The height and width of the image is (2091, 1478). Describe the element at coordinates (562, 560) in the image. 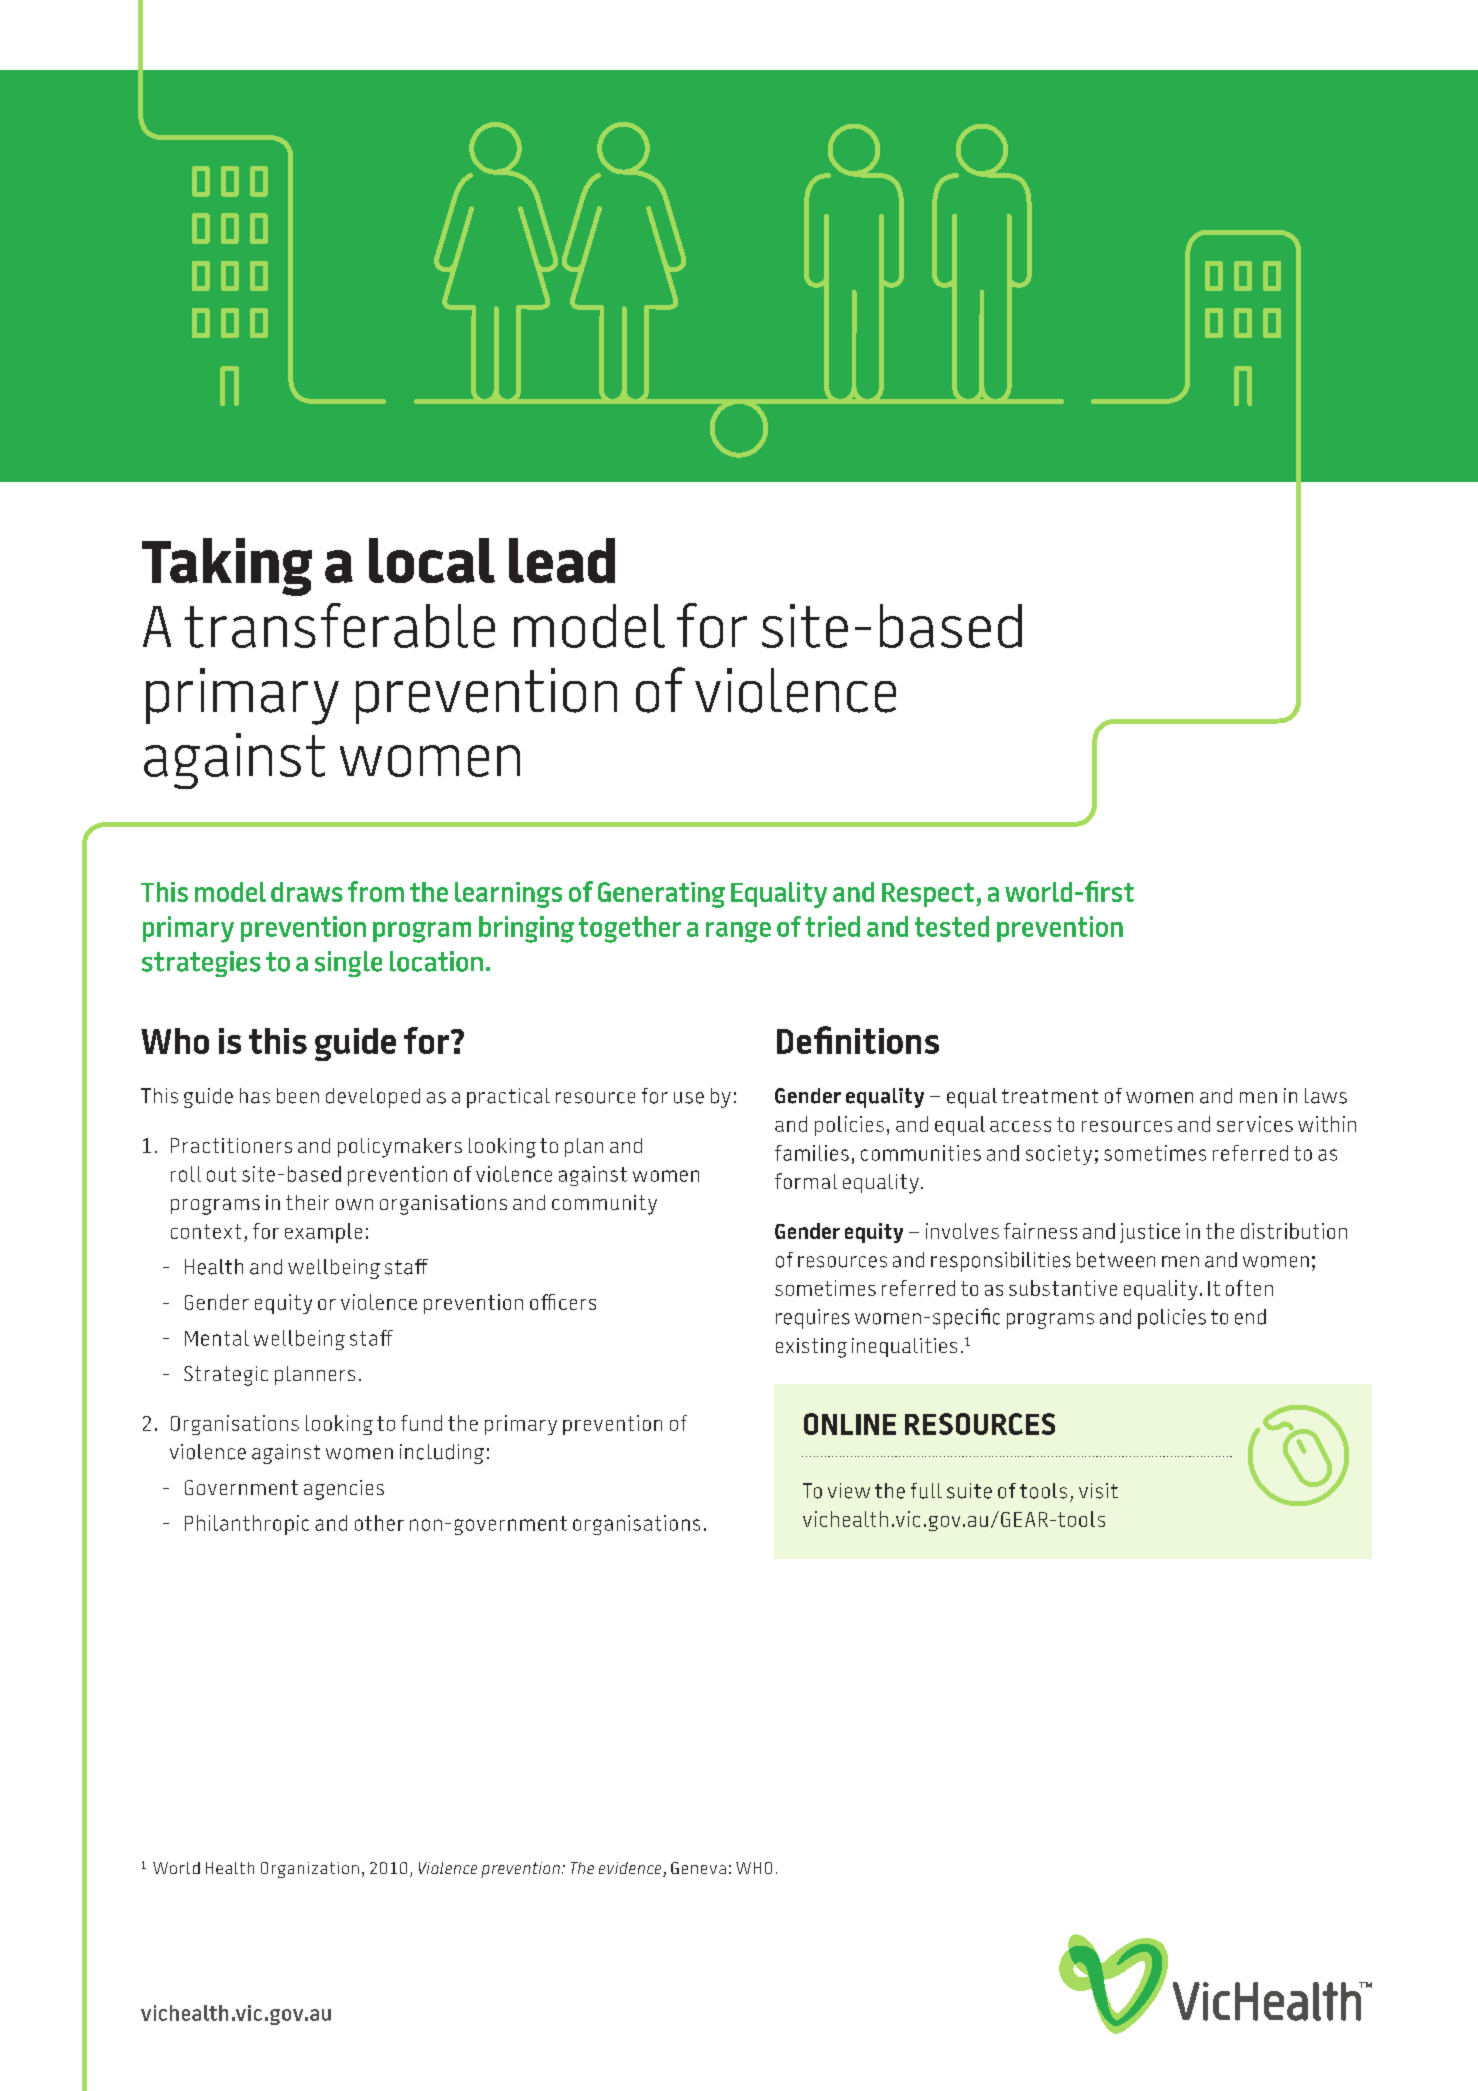

I see `lead` at that location.
